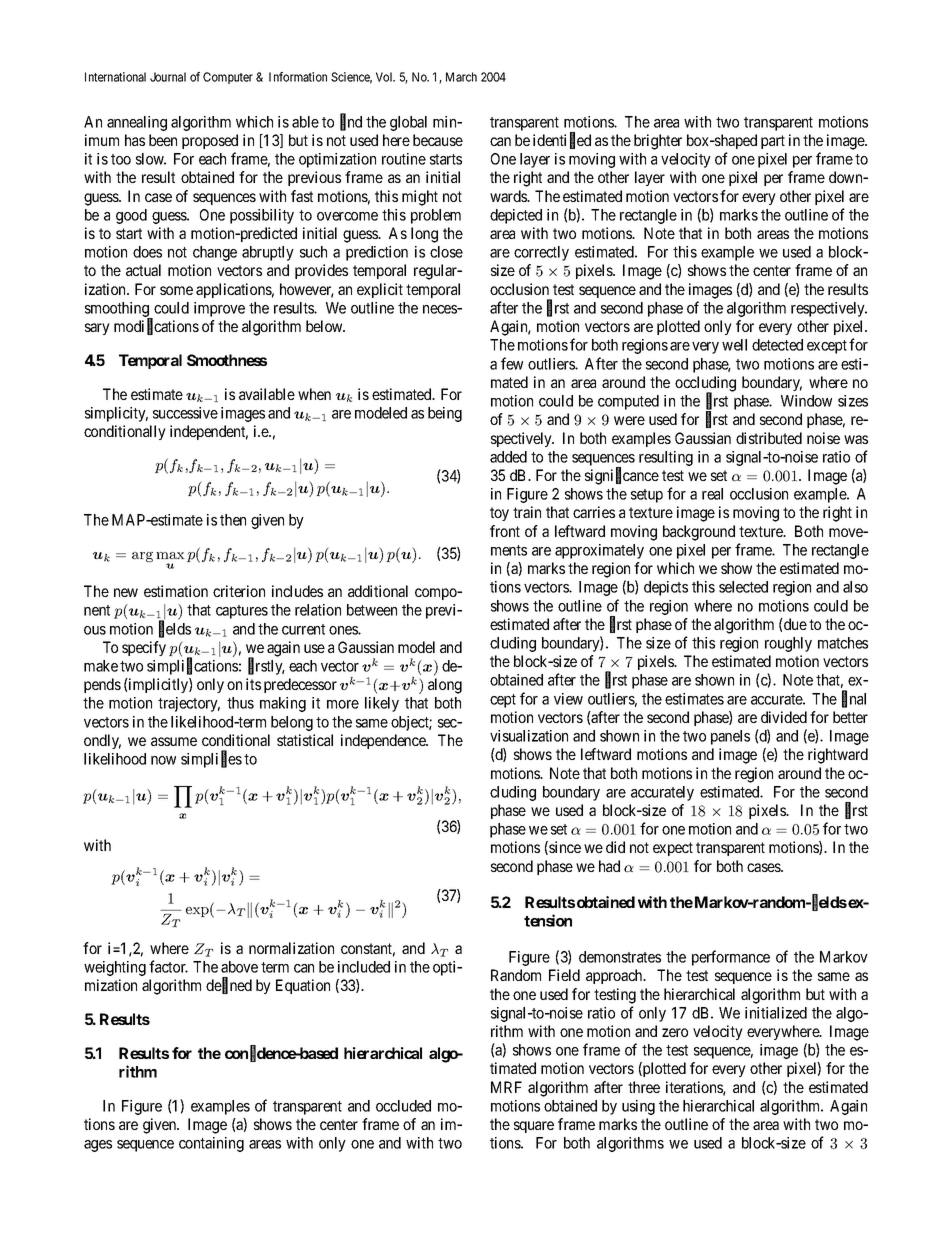  What do you see at coordinates (512, 363) in the page?
I see `few` at bounding box center [512, 363].
